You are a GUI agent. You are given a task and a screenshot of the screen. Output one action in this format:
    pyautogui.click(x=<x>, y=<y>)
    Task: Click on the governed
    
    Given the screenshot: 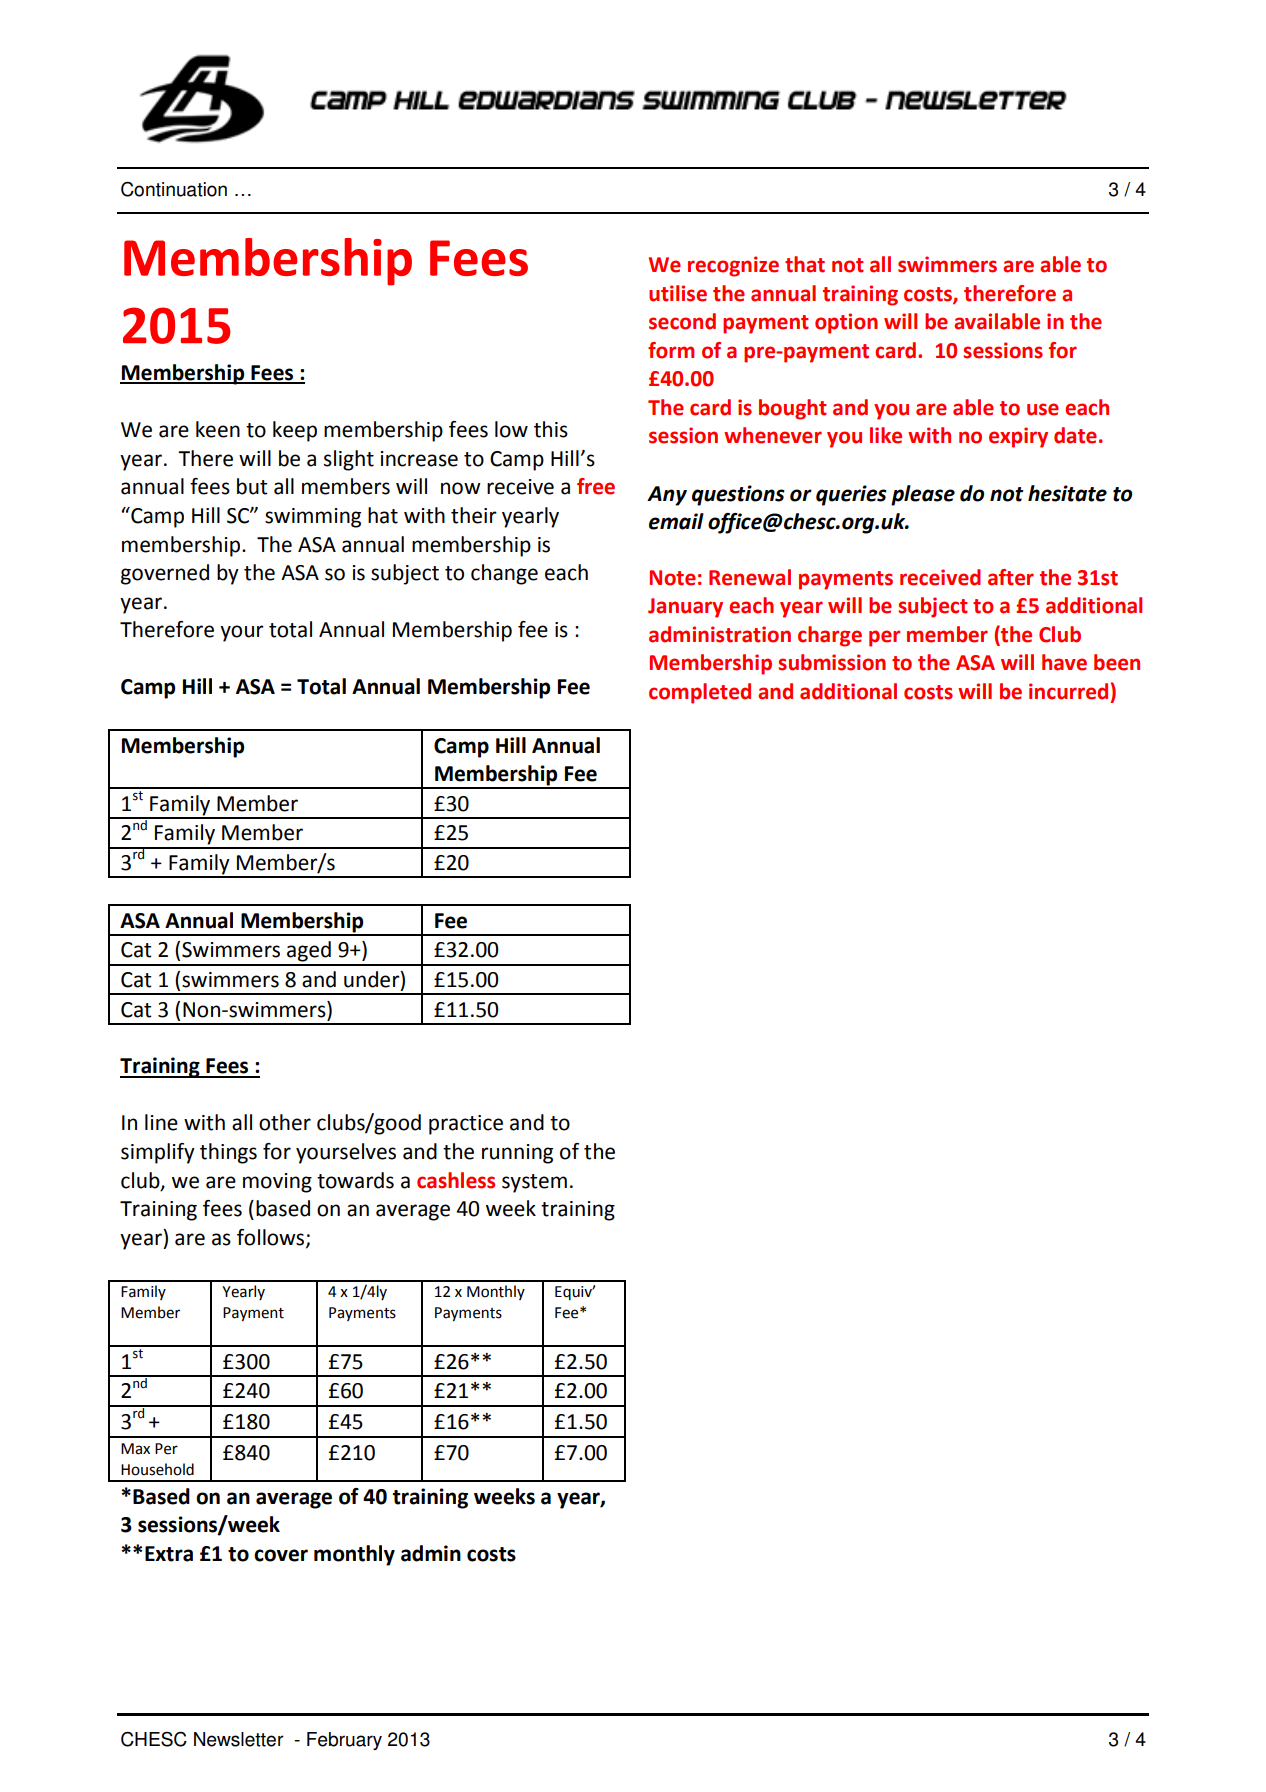 What is the action you would take?
    pyautogui.click(x=165, y=574)
